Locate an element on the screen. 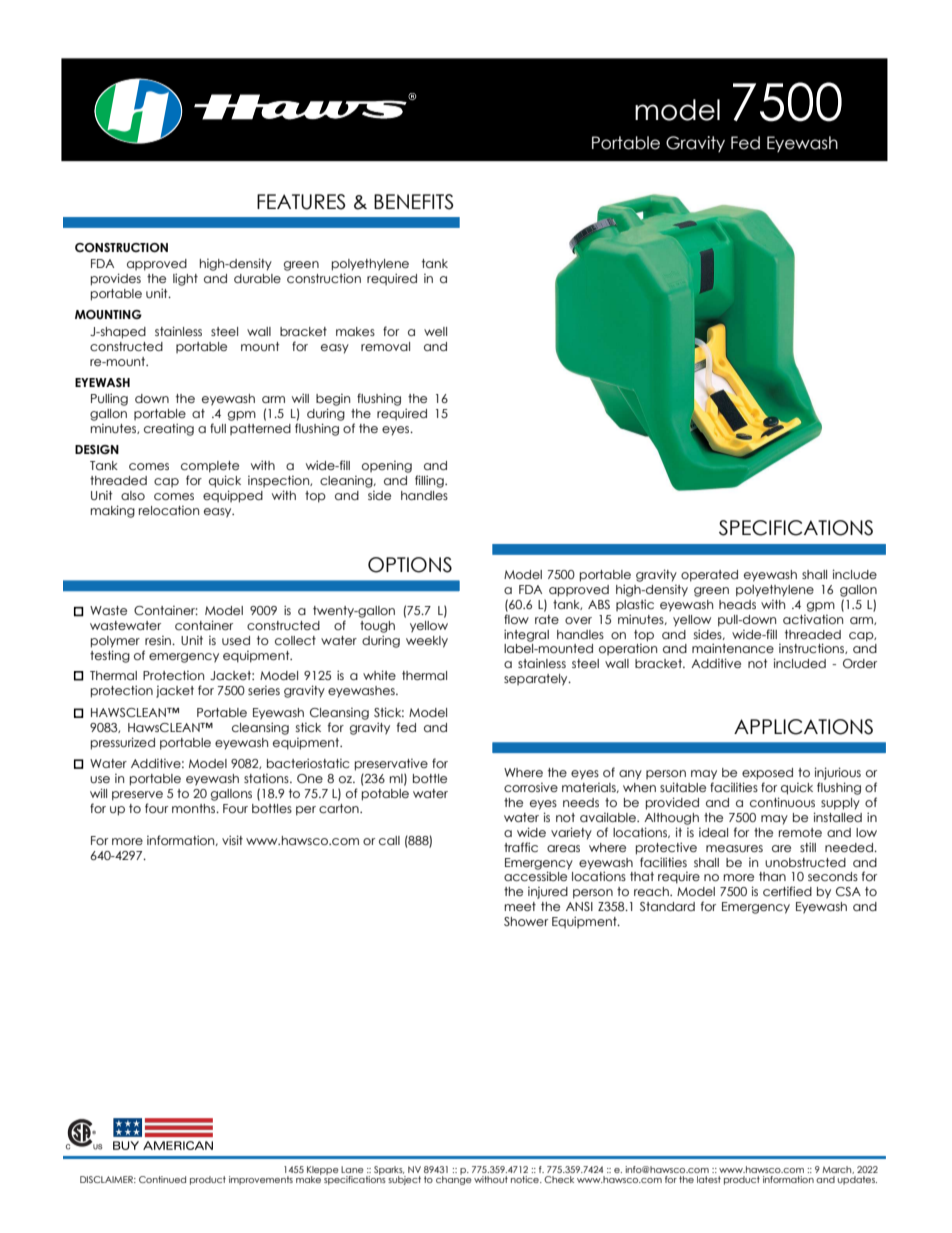 This screenshot has width=952, height=1233. APPLICATIONS is located at coordinates (803, 727).
